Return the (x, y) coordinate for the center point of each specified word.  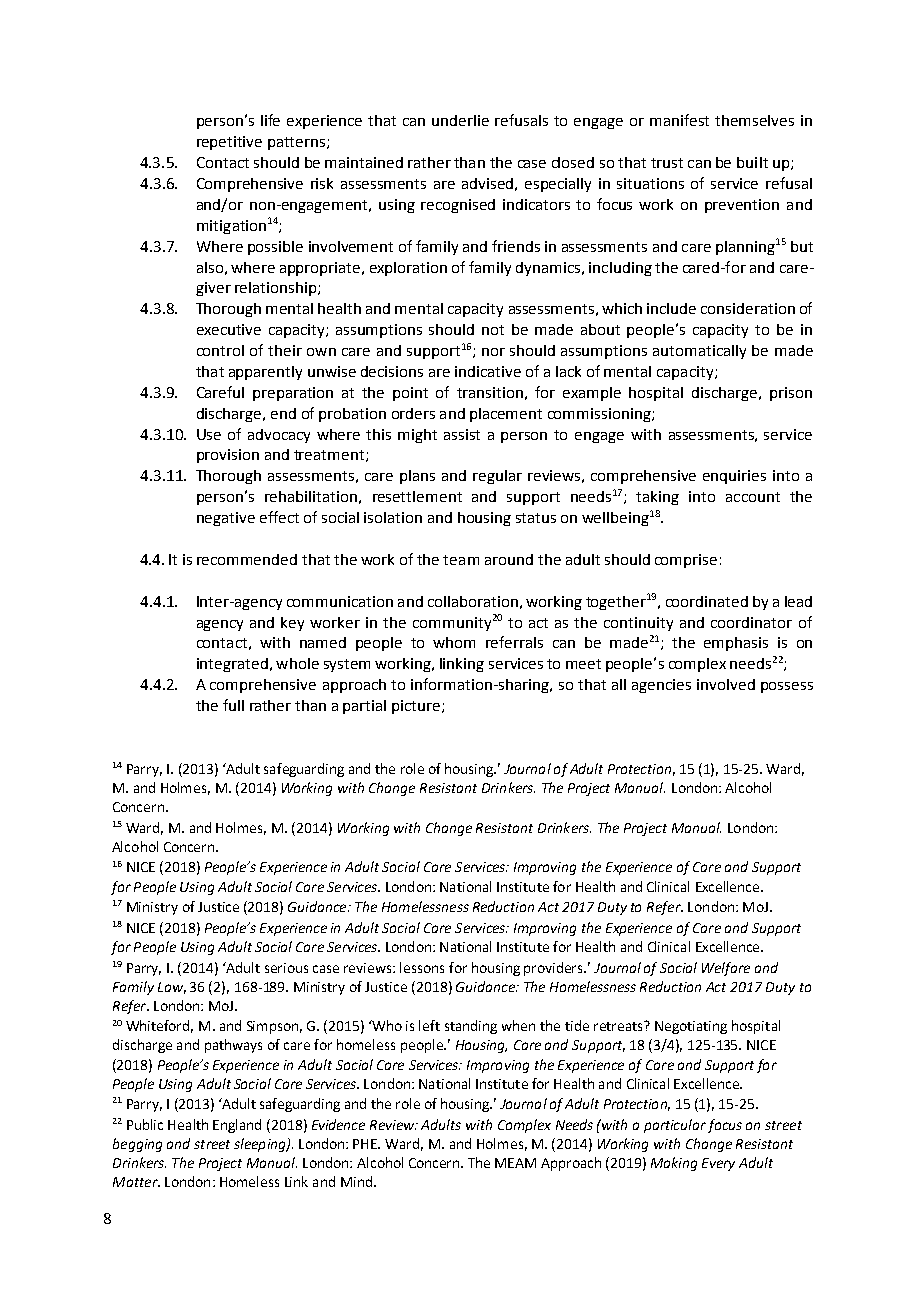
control (220, 350)
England (237, 1126)
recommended (247, 559)
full (233, 705)
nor (493, 352)
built (752, 162)
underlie (460, 120)
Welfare (726, 969)
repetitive (229, 143)
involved (726, 684)
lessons (422, 967)
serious (286, 968)
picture (417, 707)
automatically (699, 352)
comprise (686, 561)
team (461, 560)
